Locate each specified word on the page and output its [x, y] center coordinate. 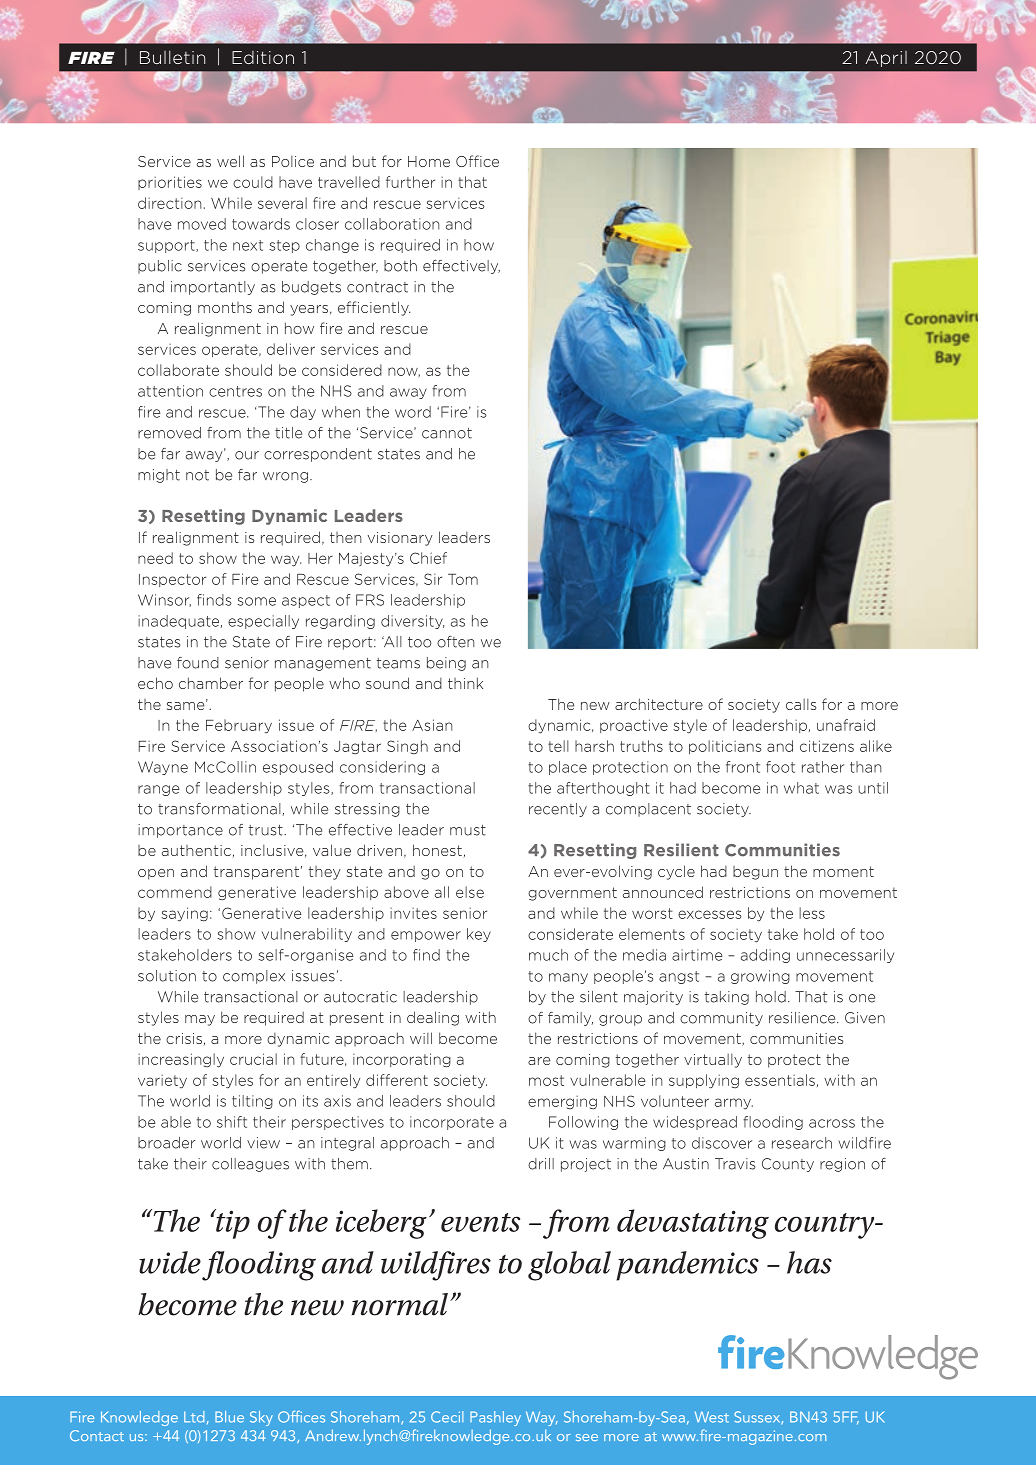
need [155, 558]
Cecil [447, 1417]
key [479, 935]
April [886, 59]
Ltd [194, 1417]
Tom [463, 579]
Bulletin [172, 57]
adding [765, 956]
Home [429, 161]
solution [167, 976]
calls [801, 704]
